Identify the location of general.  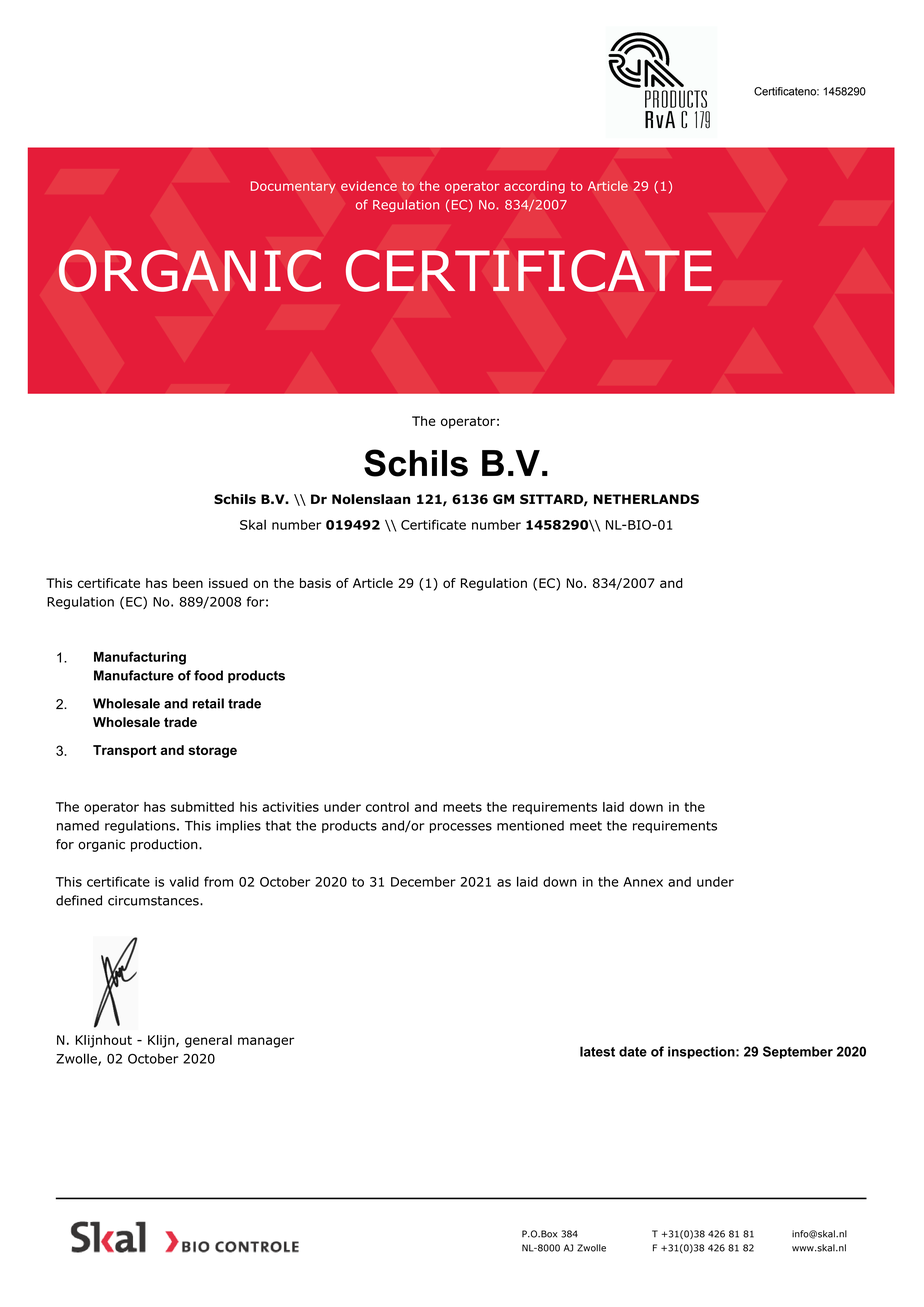
(208, 1041).
